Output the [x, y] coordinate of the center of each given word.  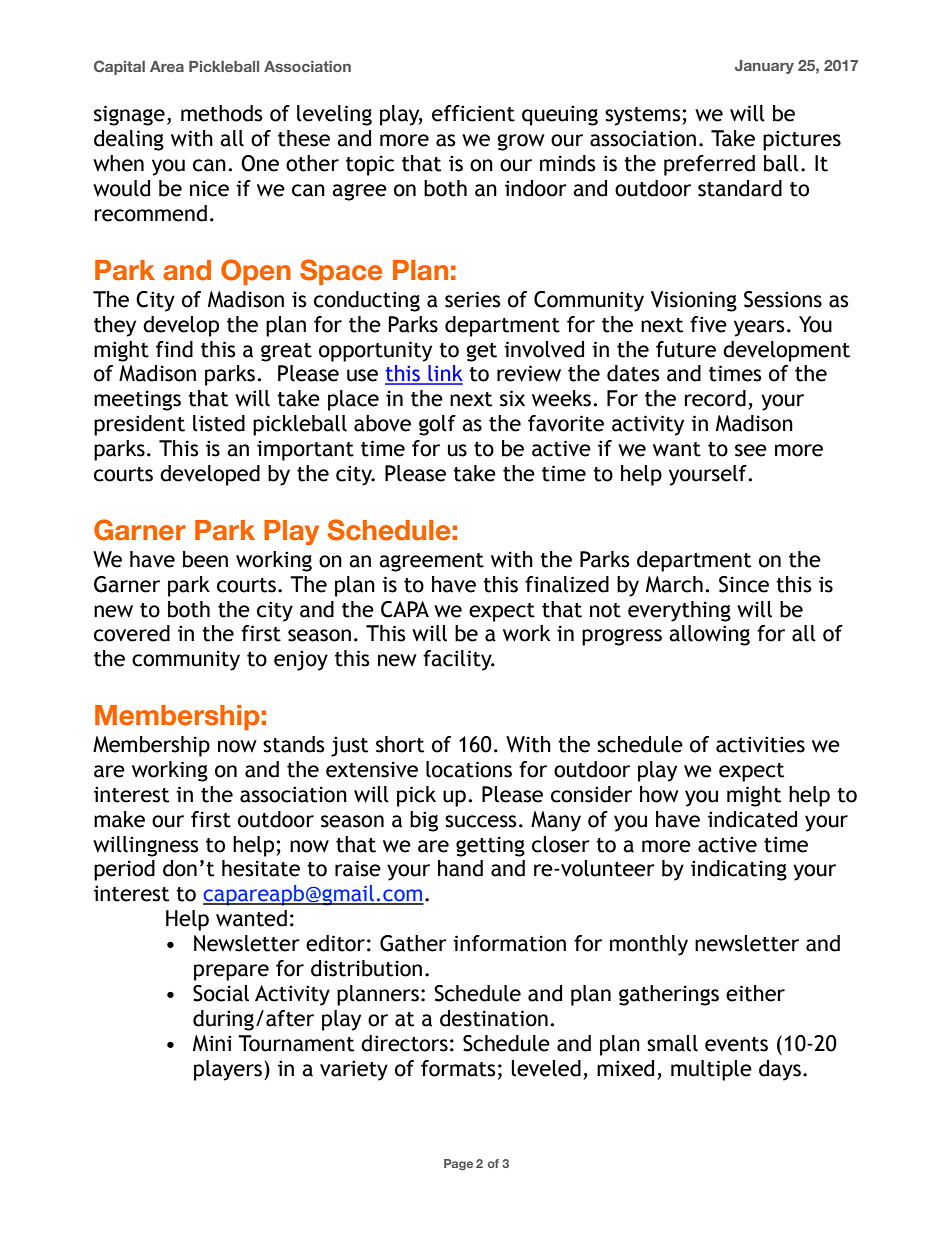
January [764, 67]
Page [458, 1165]
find [174, 349]
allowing [709, 635]
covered [132, 633]
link [444, 374]
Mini [212, 1043]
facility [458, 660]
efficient [473, 113]
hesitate [261, 868]
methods [222, 113]
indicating [739, 870]
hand [460, 868]
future [686, 349]
